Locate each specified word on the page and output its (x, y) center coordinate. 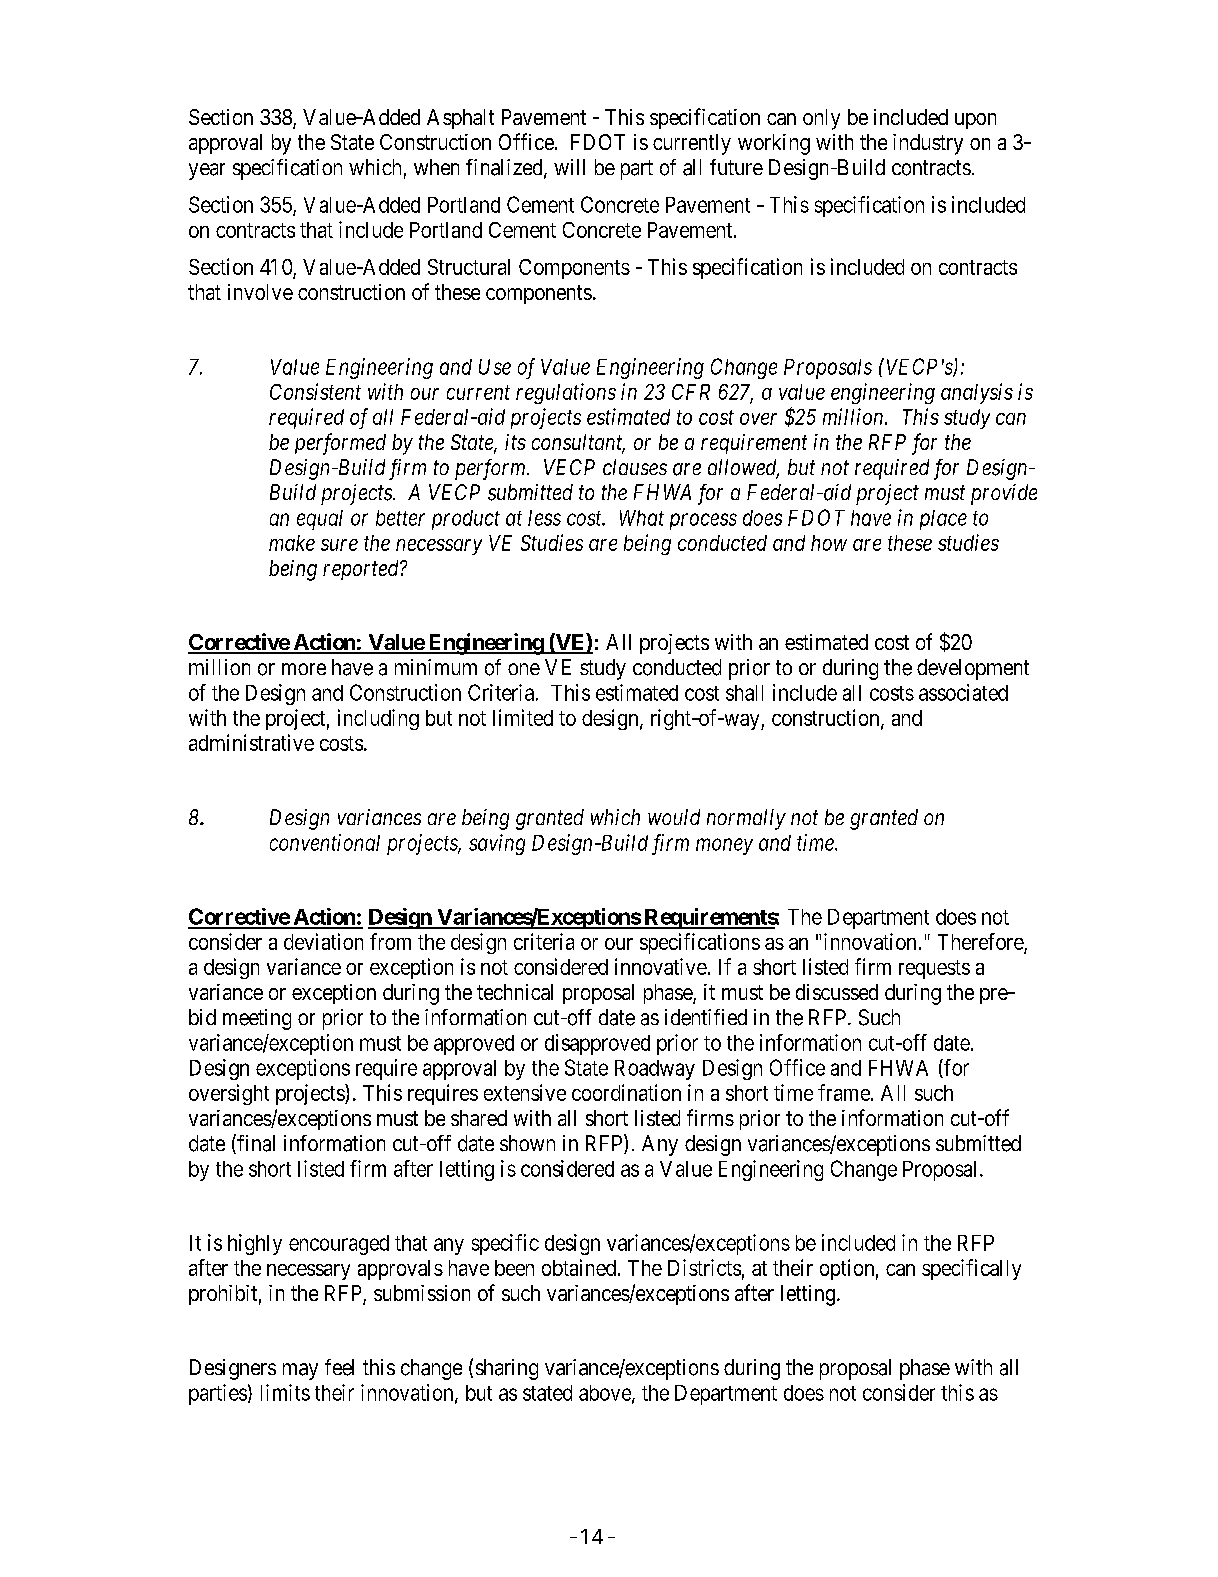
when (436, 167)
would (674, 817)
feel (339, 1367)
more (304, 669)
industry (928, 144)
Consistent (315, 391)
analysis (977, 393)
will (569, 167)
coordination (626, 1092)
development (973, 669)
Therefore (981, 941)
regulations (566, 393)
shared (479, 1118)
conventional (325, 842)
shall (744, 693)
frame (844, 1092)
